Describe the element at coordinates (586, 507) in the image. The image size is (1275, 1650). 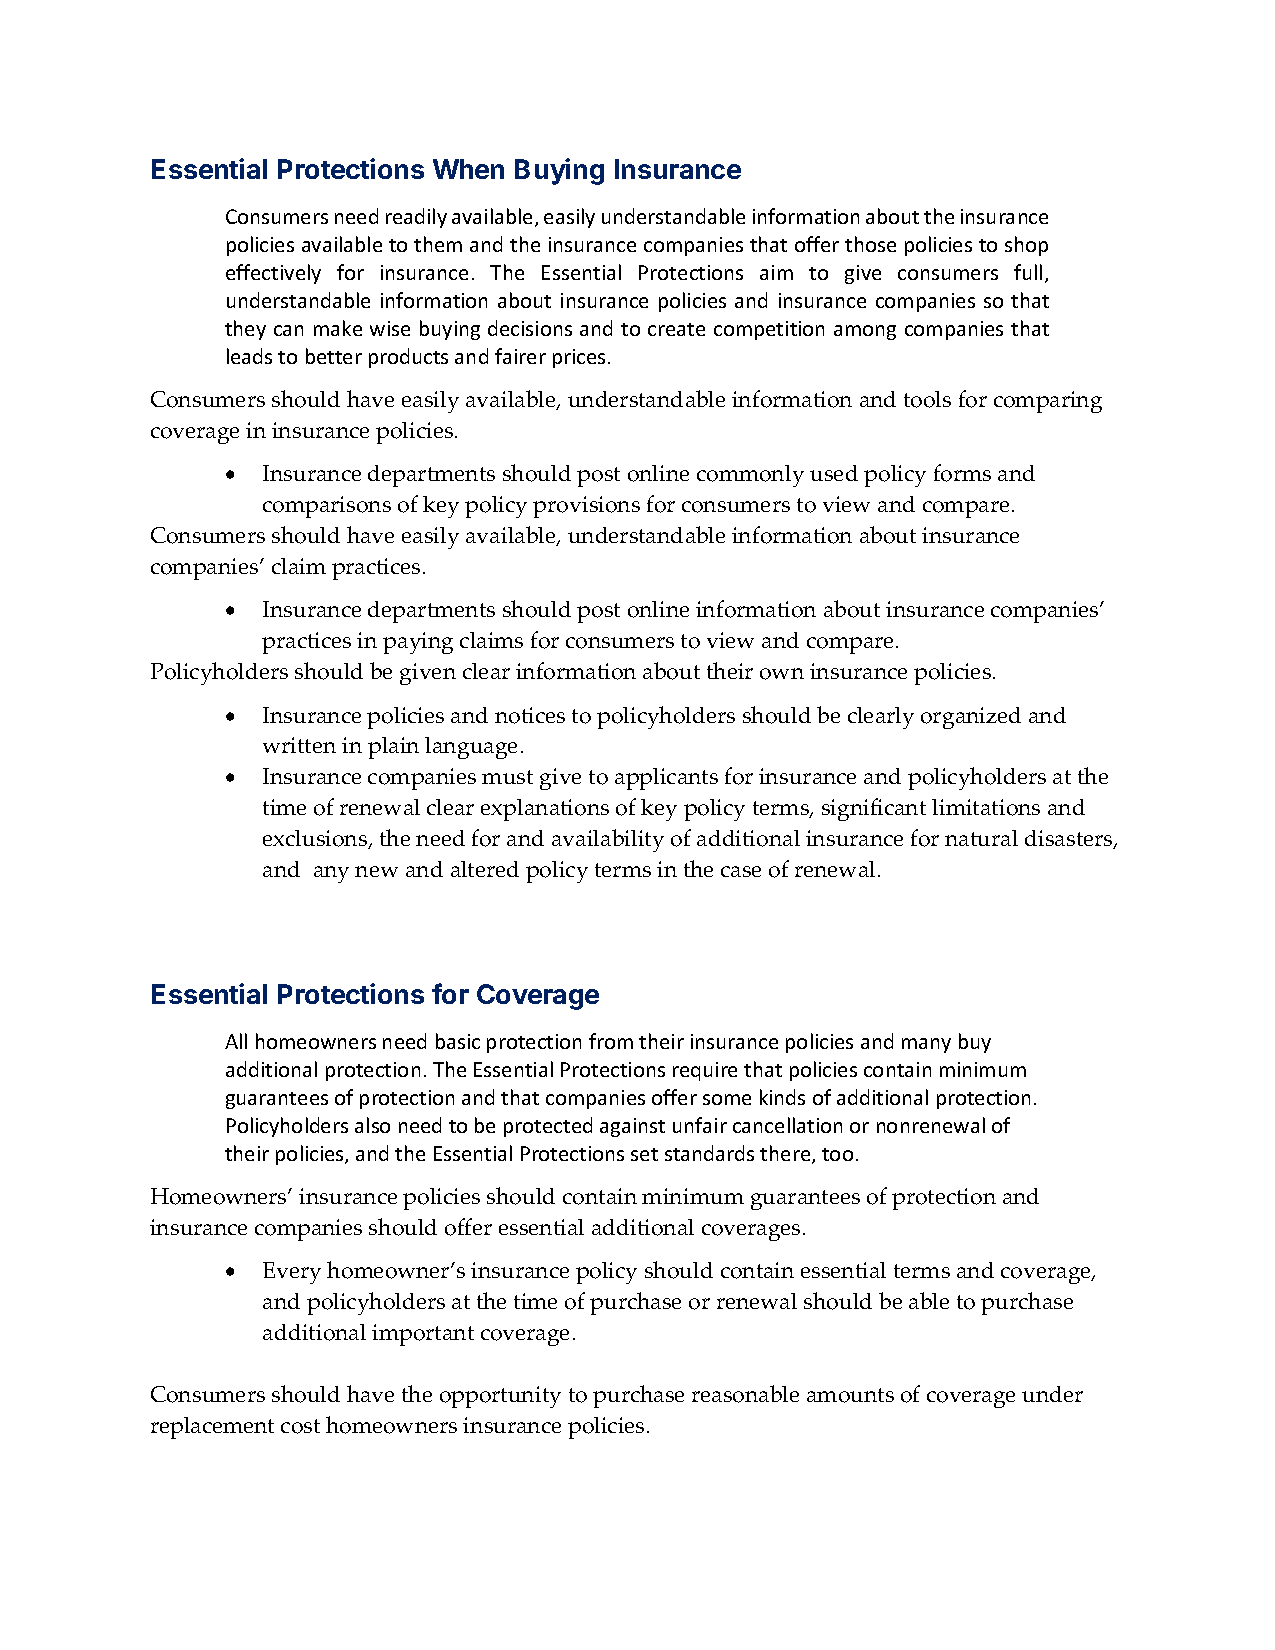
I see `provisions` at that location.
